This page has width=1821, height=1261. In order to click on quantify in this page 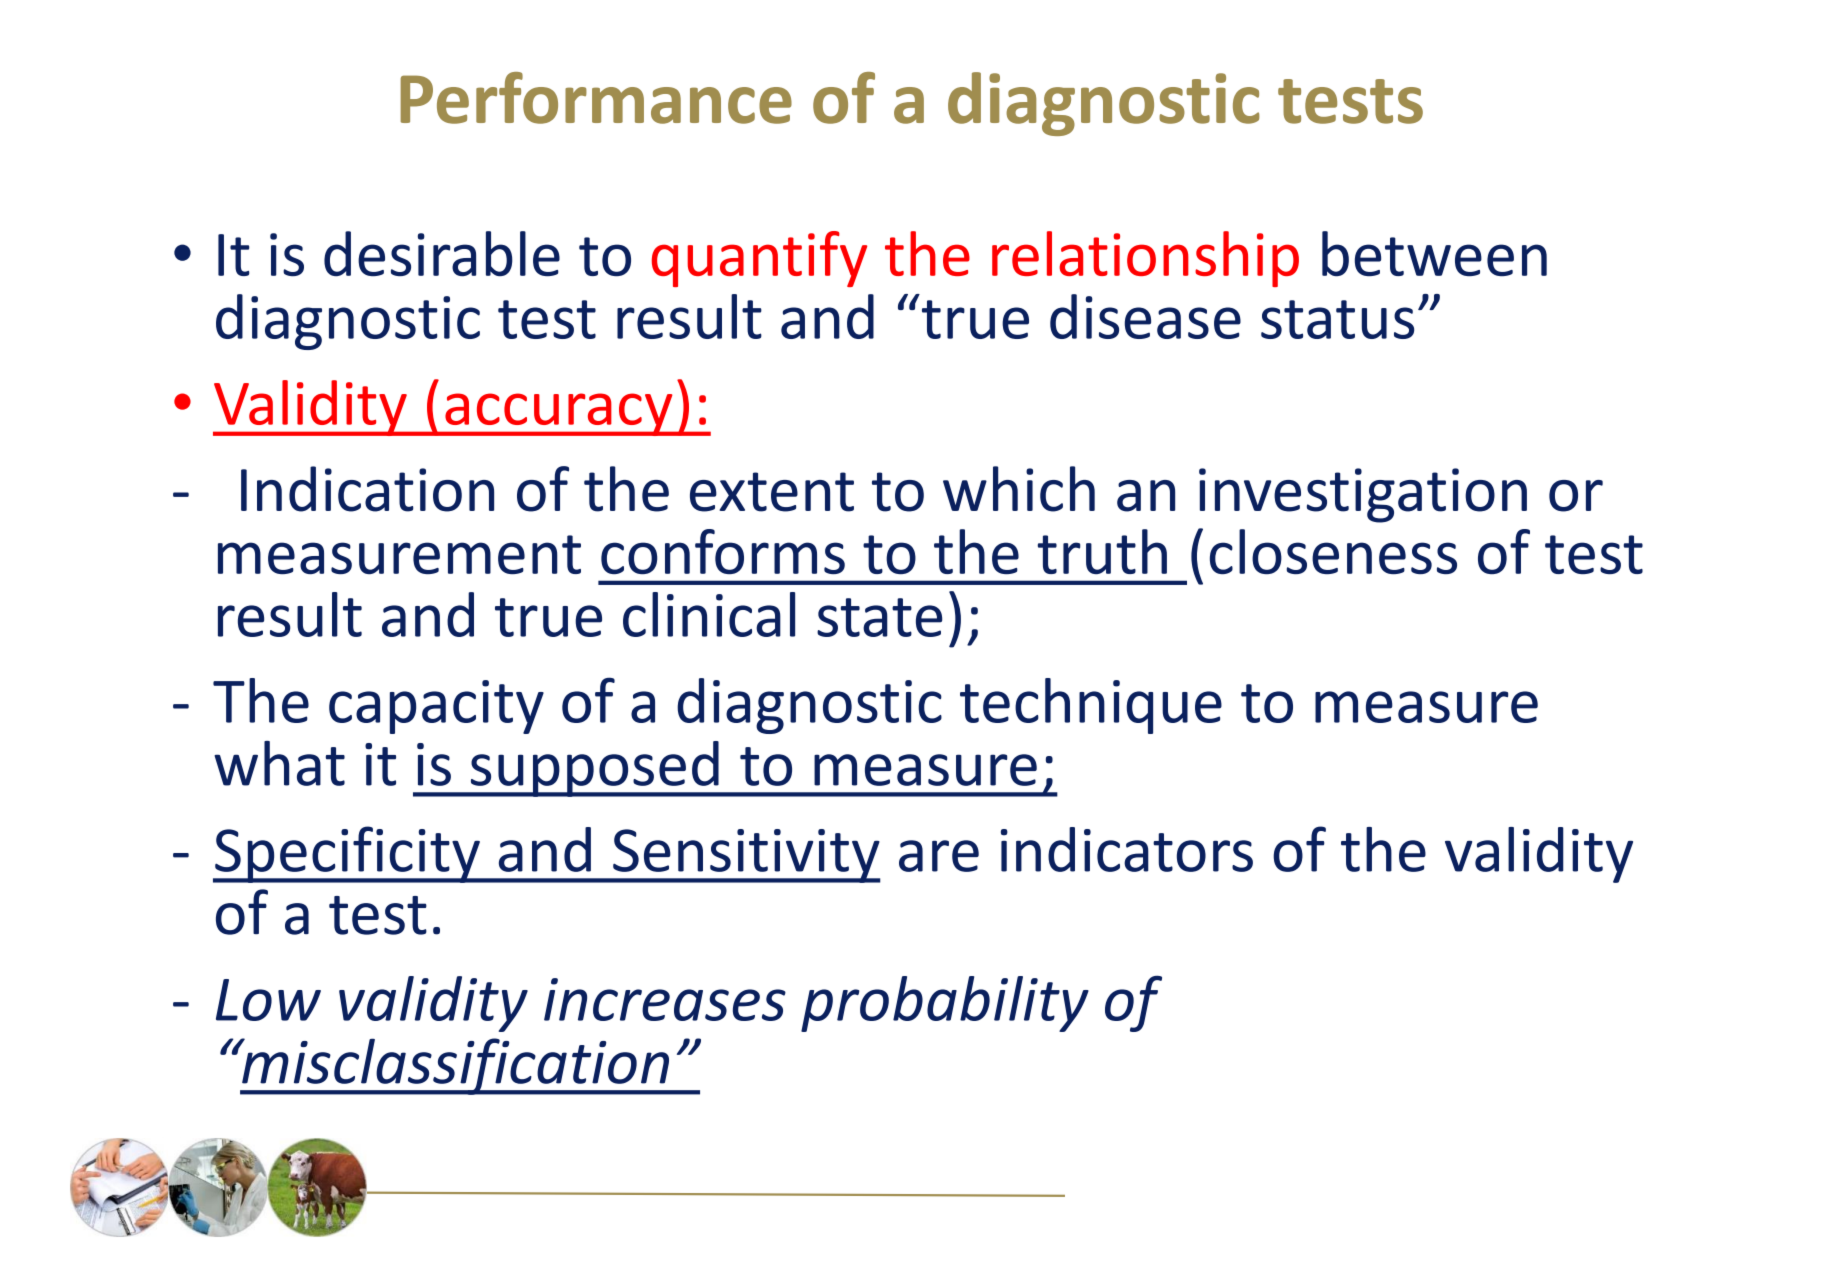, I will do `click(759, 259)`.
